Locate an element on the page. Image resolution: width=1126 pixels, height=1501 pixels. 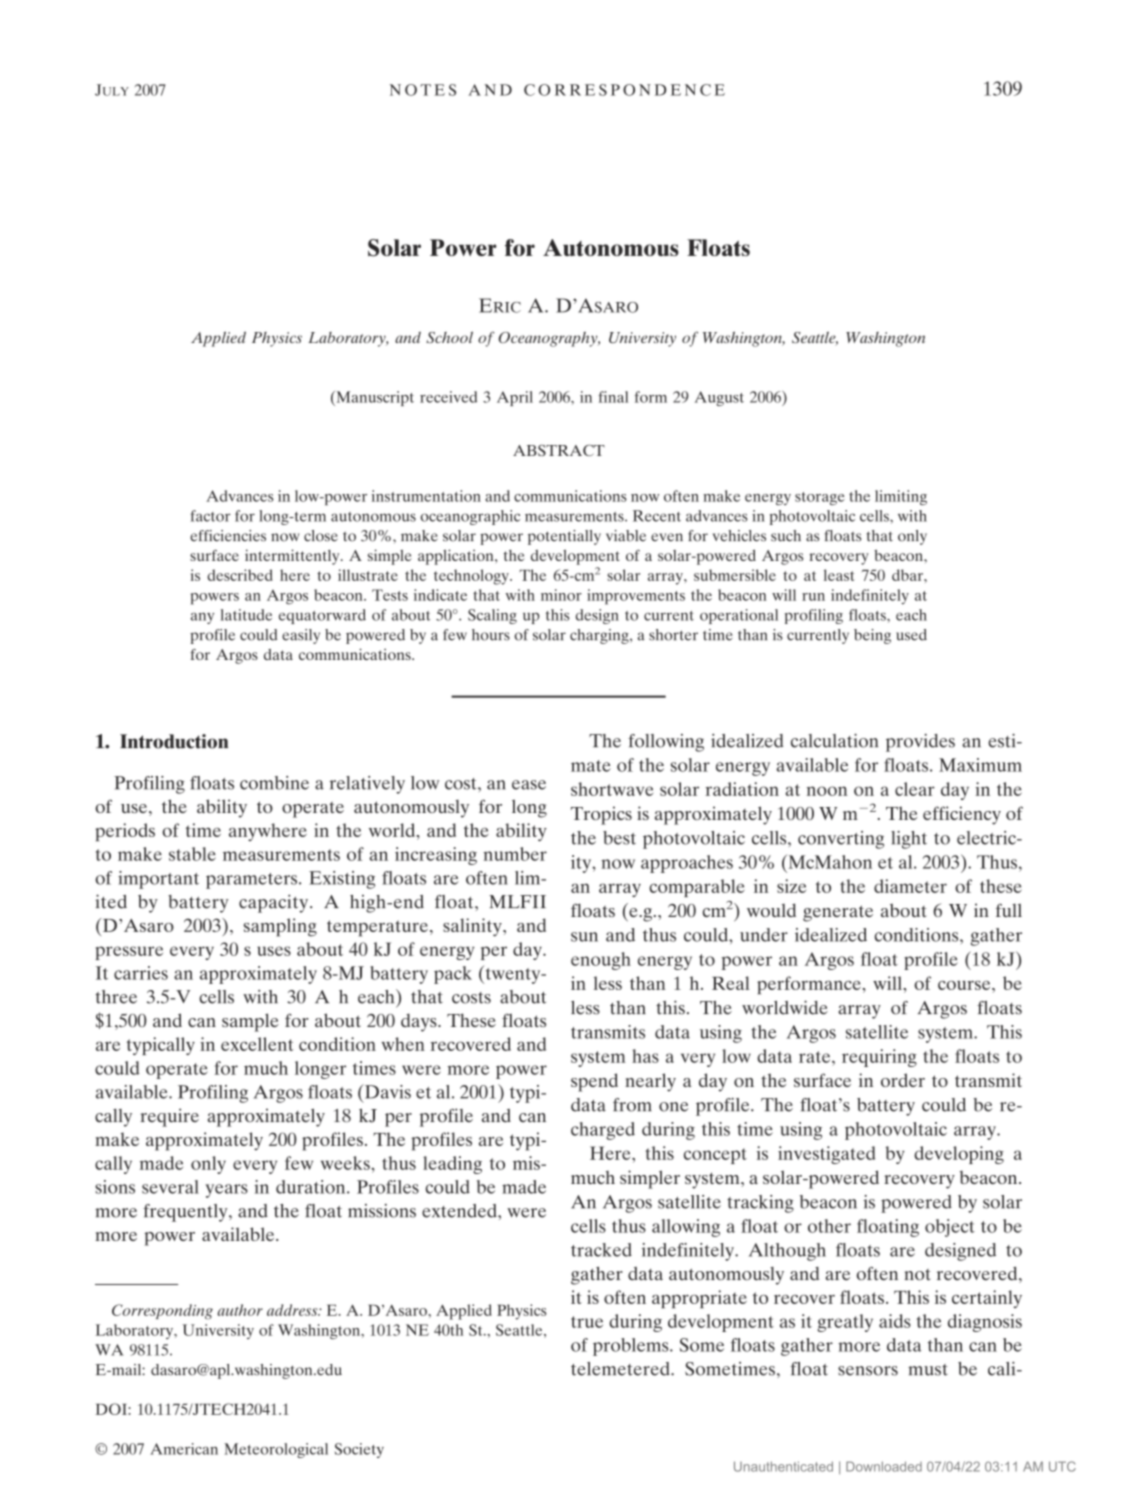
shortwave is located at coordinates (612, 789).
